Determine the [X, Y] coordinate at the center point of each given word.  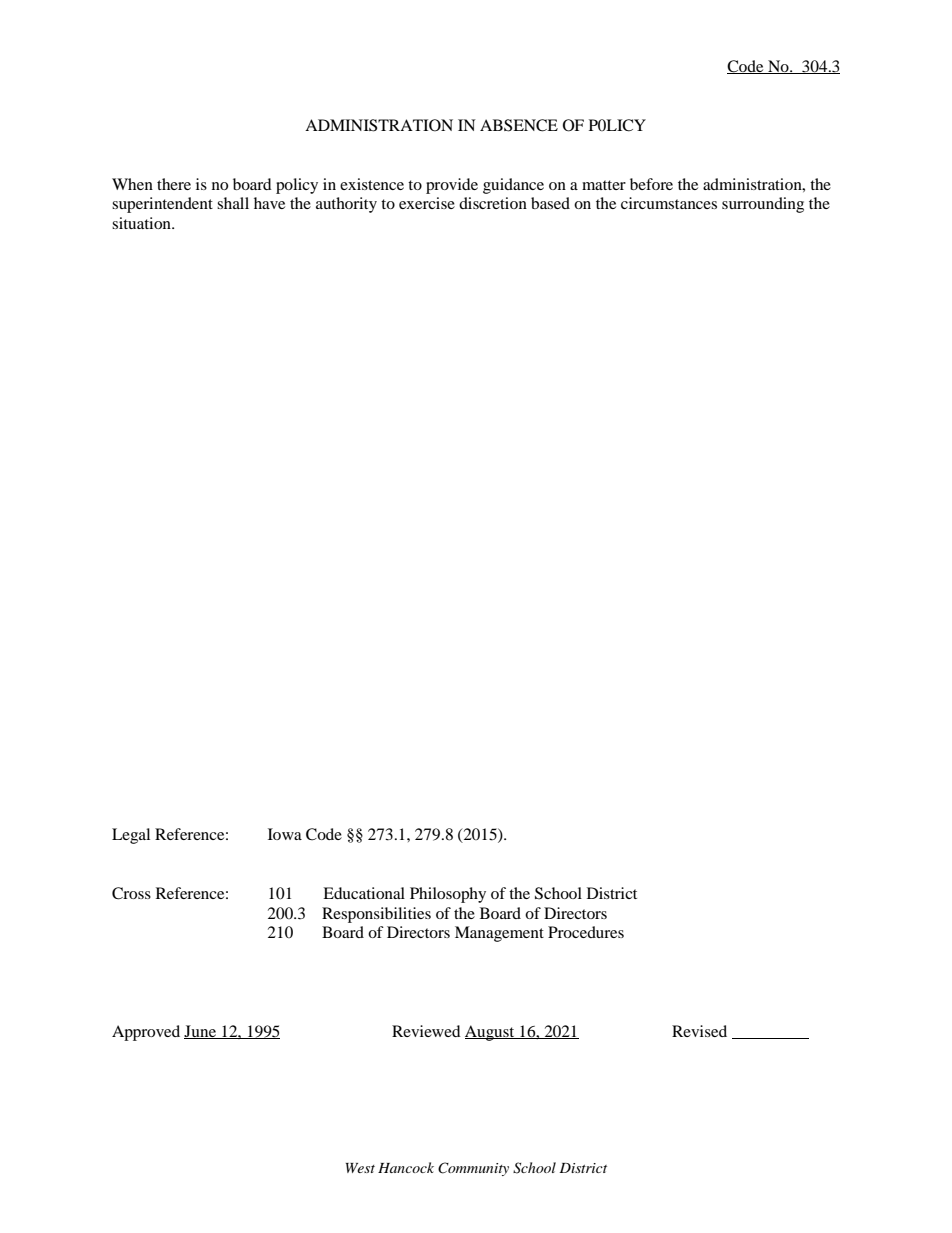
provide [452, 186]
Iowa [285, 834]
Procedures [586, 932]
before [651, 184]
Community [473, 1169]
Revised [699, 1031]
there [174, 184]
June [201, 1032]
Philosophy [448, 895]
